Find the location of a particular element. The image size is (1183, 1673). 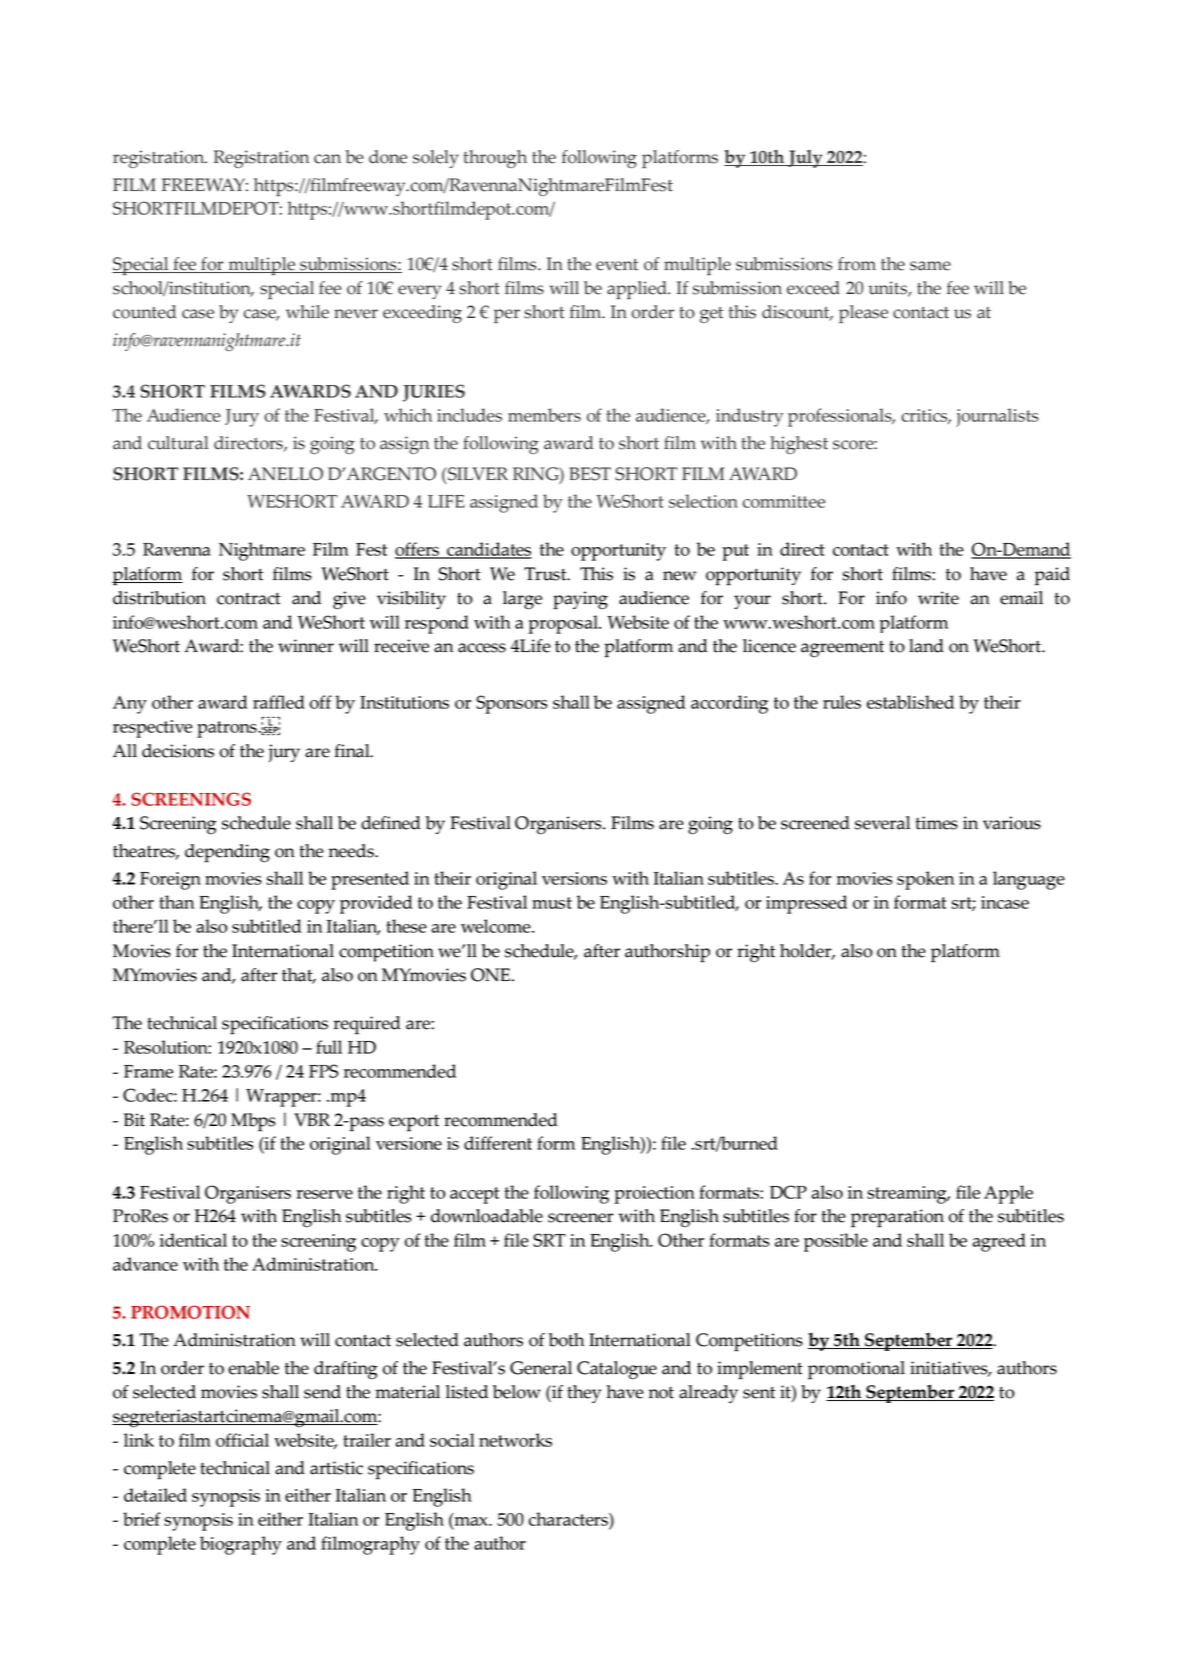

event is located at coordinates (617, 265).
